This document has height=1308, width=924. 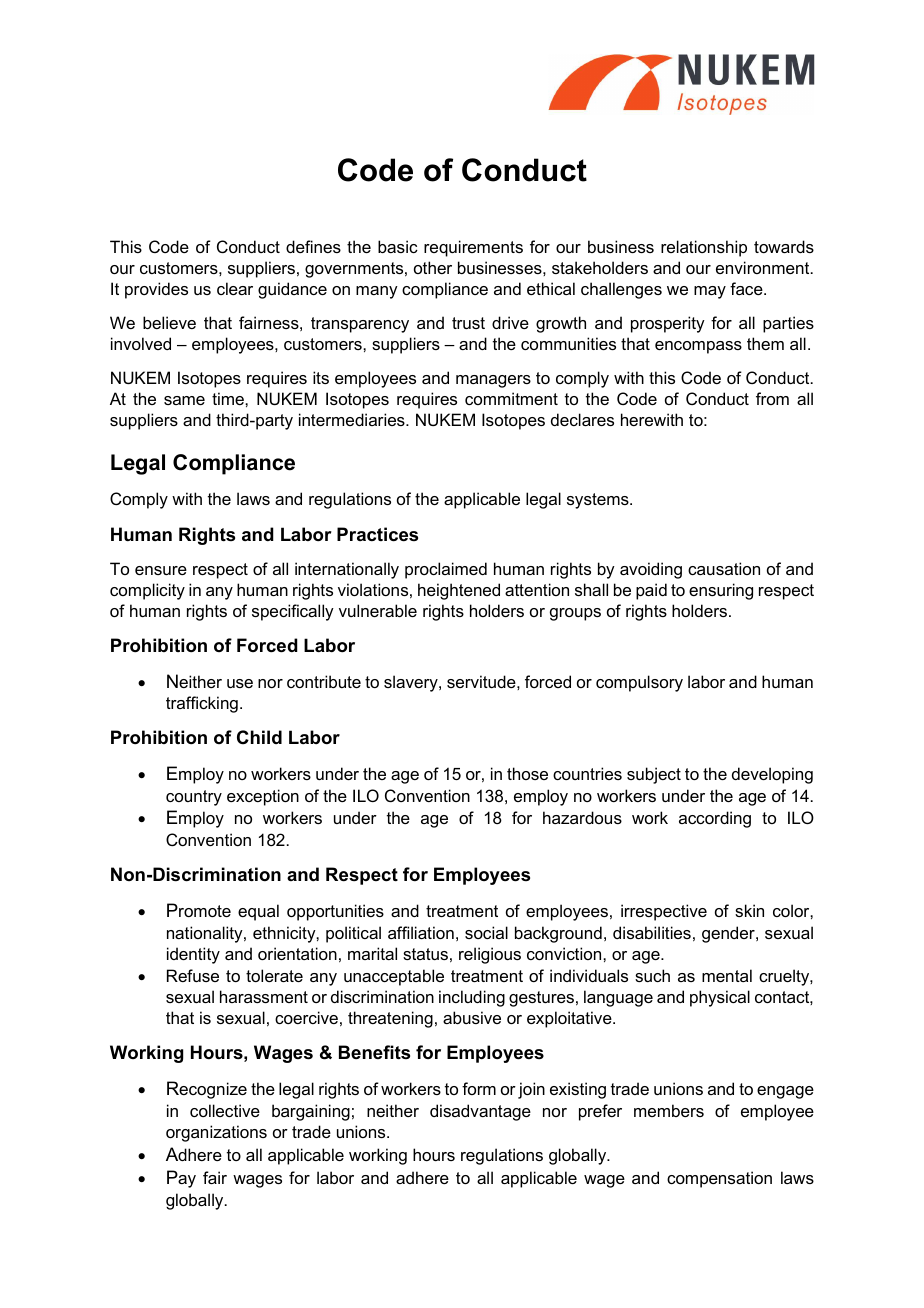 I want to click on may, so click(x=710, y=292).
